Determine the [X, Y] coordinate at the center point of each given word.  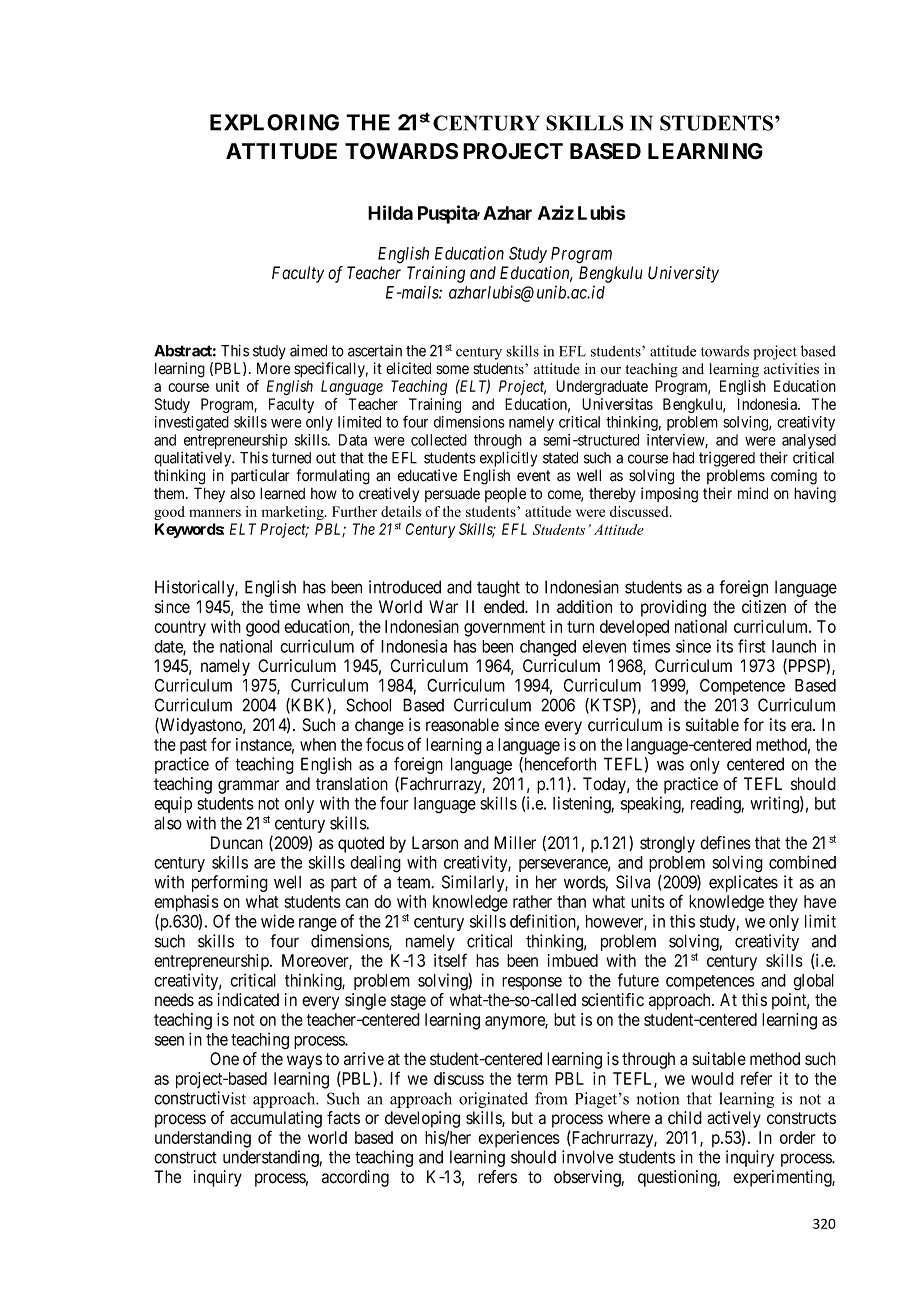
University [683, 274]
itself [450, 960]
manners [215, 513]
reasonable [462, 725]
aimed [308, 351]
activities [791, 369]
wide [277, 921]
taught [498, 588]
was [670, 765]
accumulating [276, 1119]
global [813, 982]
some [452, 370]
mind [753, 493]
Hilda [390, 212]
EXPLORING [274, 122]
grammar [248, 787]
